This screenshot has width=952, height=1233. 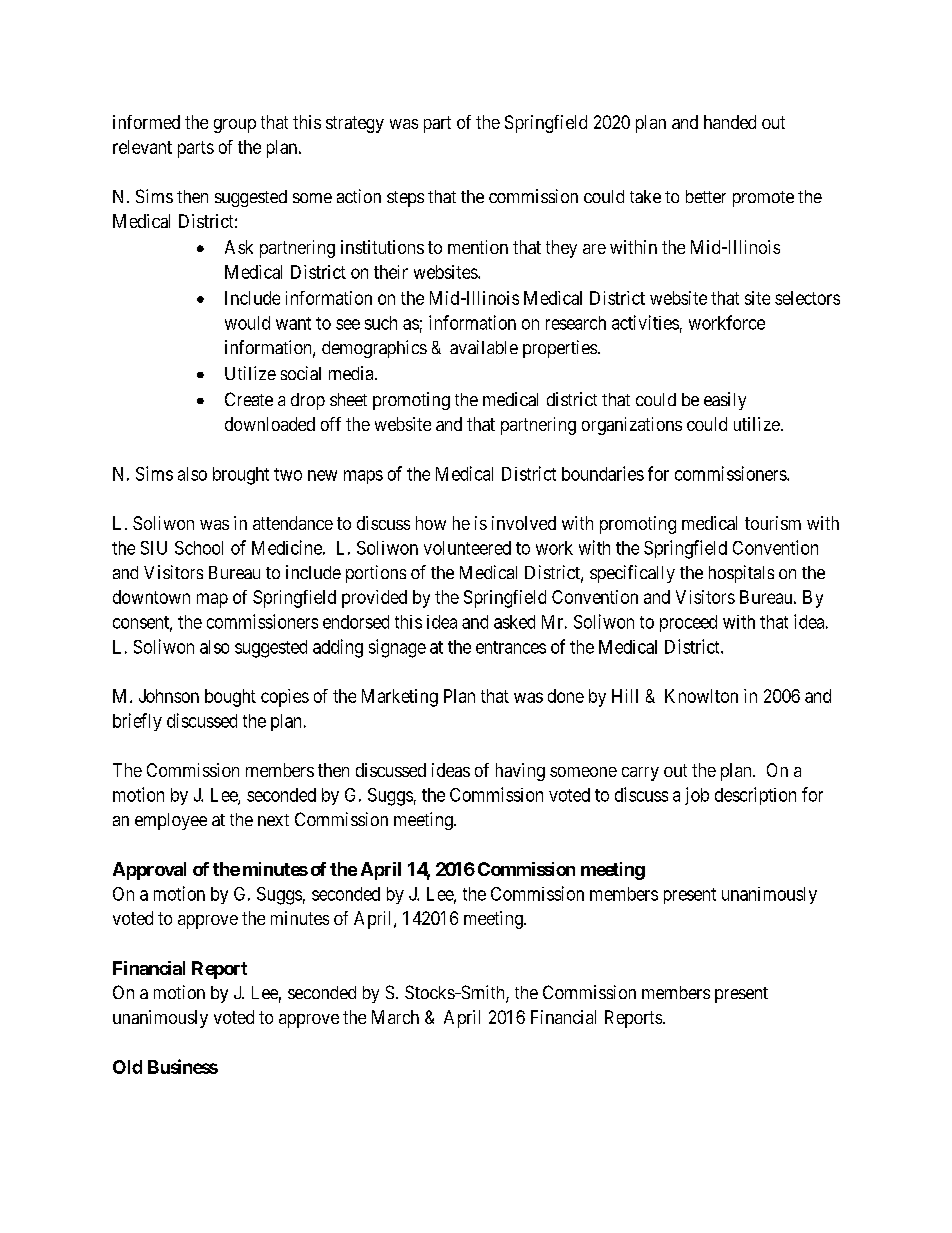 What do you see at coordinates (730, 122) in the screenshot?
I see `handed` at bounding box center [730, 122].
